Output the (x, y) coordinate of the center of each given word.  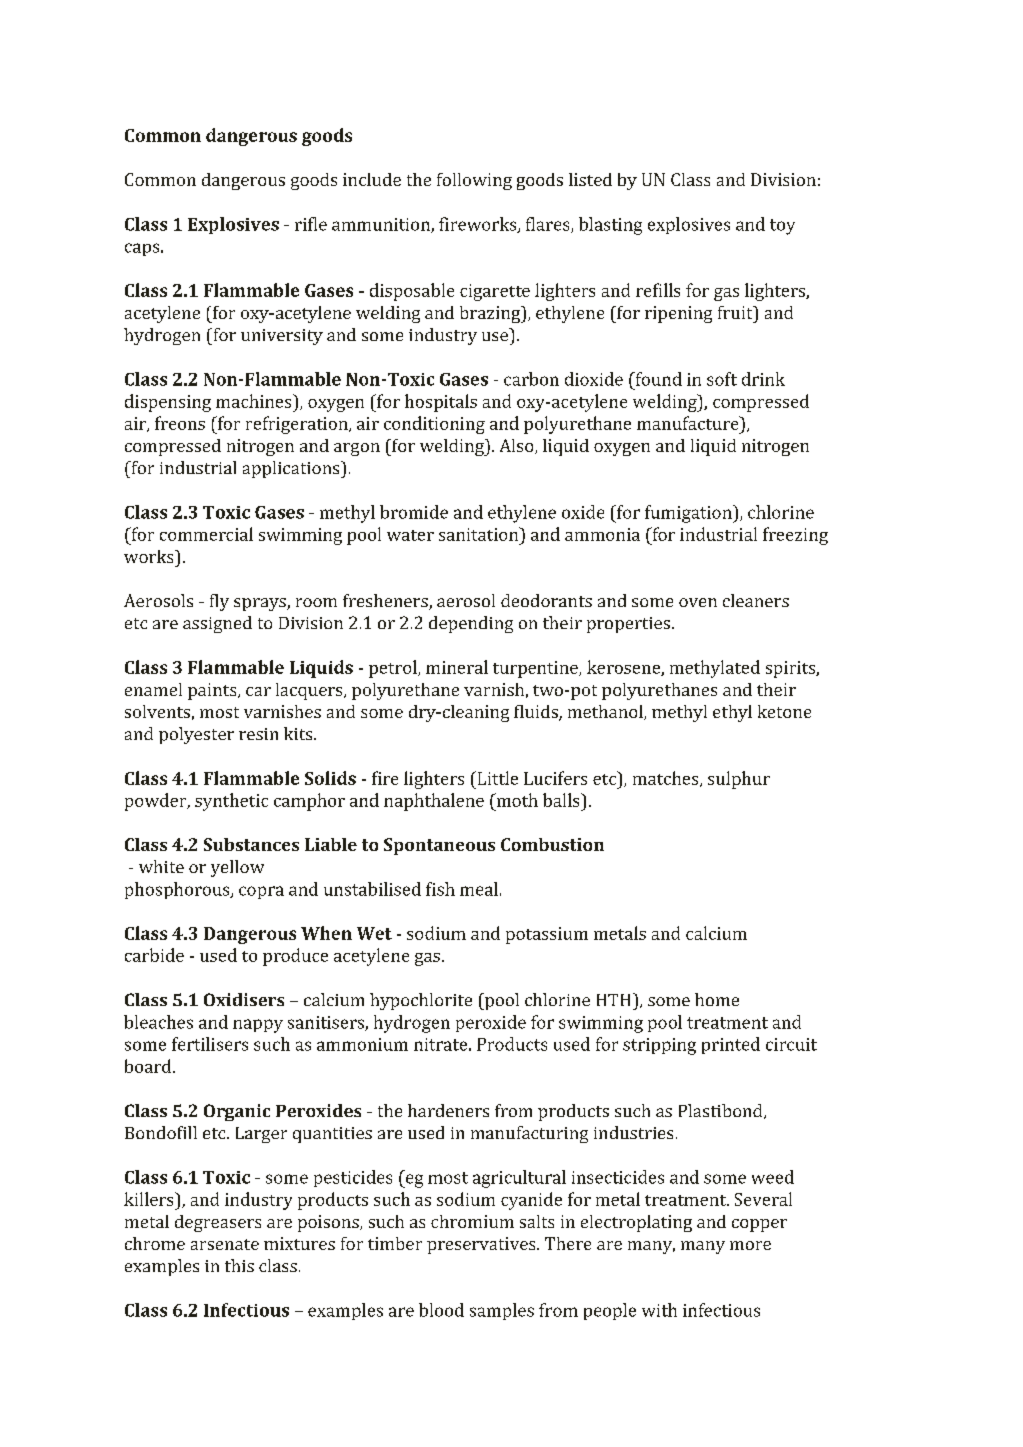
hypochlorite (421, 1001)
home (717, 999)
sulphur (739, 780)
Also (518, 446)
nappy (258, 1026)
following (474, 181)
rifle (311, 224)
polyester (196, 735)
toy (782, 227)
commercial (206, 534)
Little (496, 778)
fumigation (689, 514)
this (239, 1265)
